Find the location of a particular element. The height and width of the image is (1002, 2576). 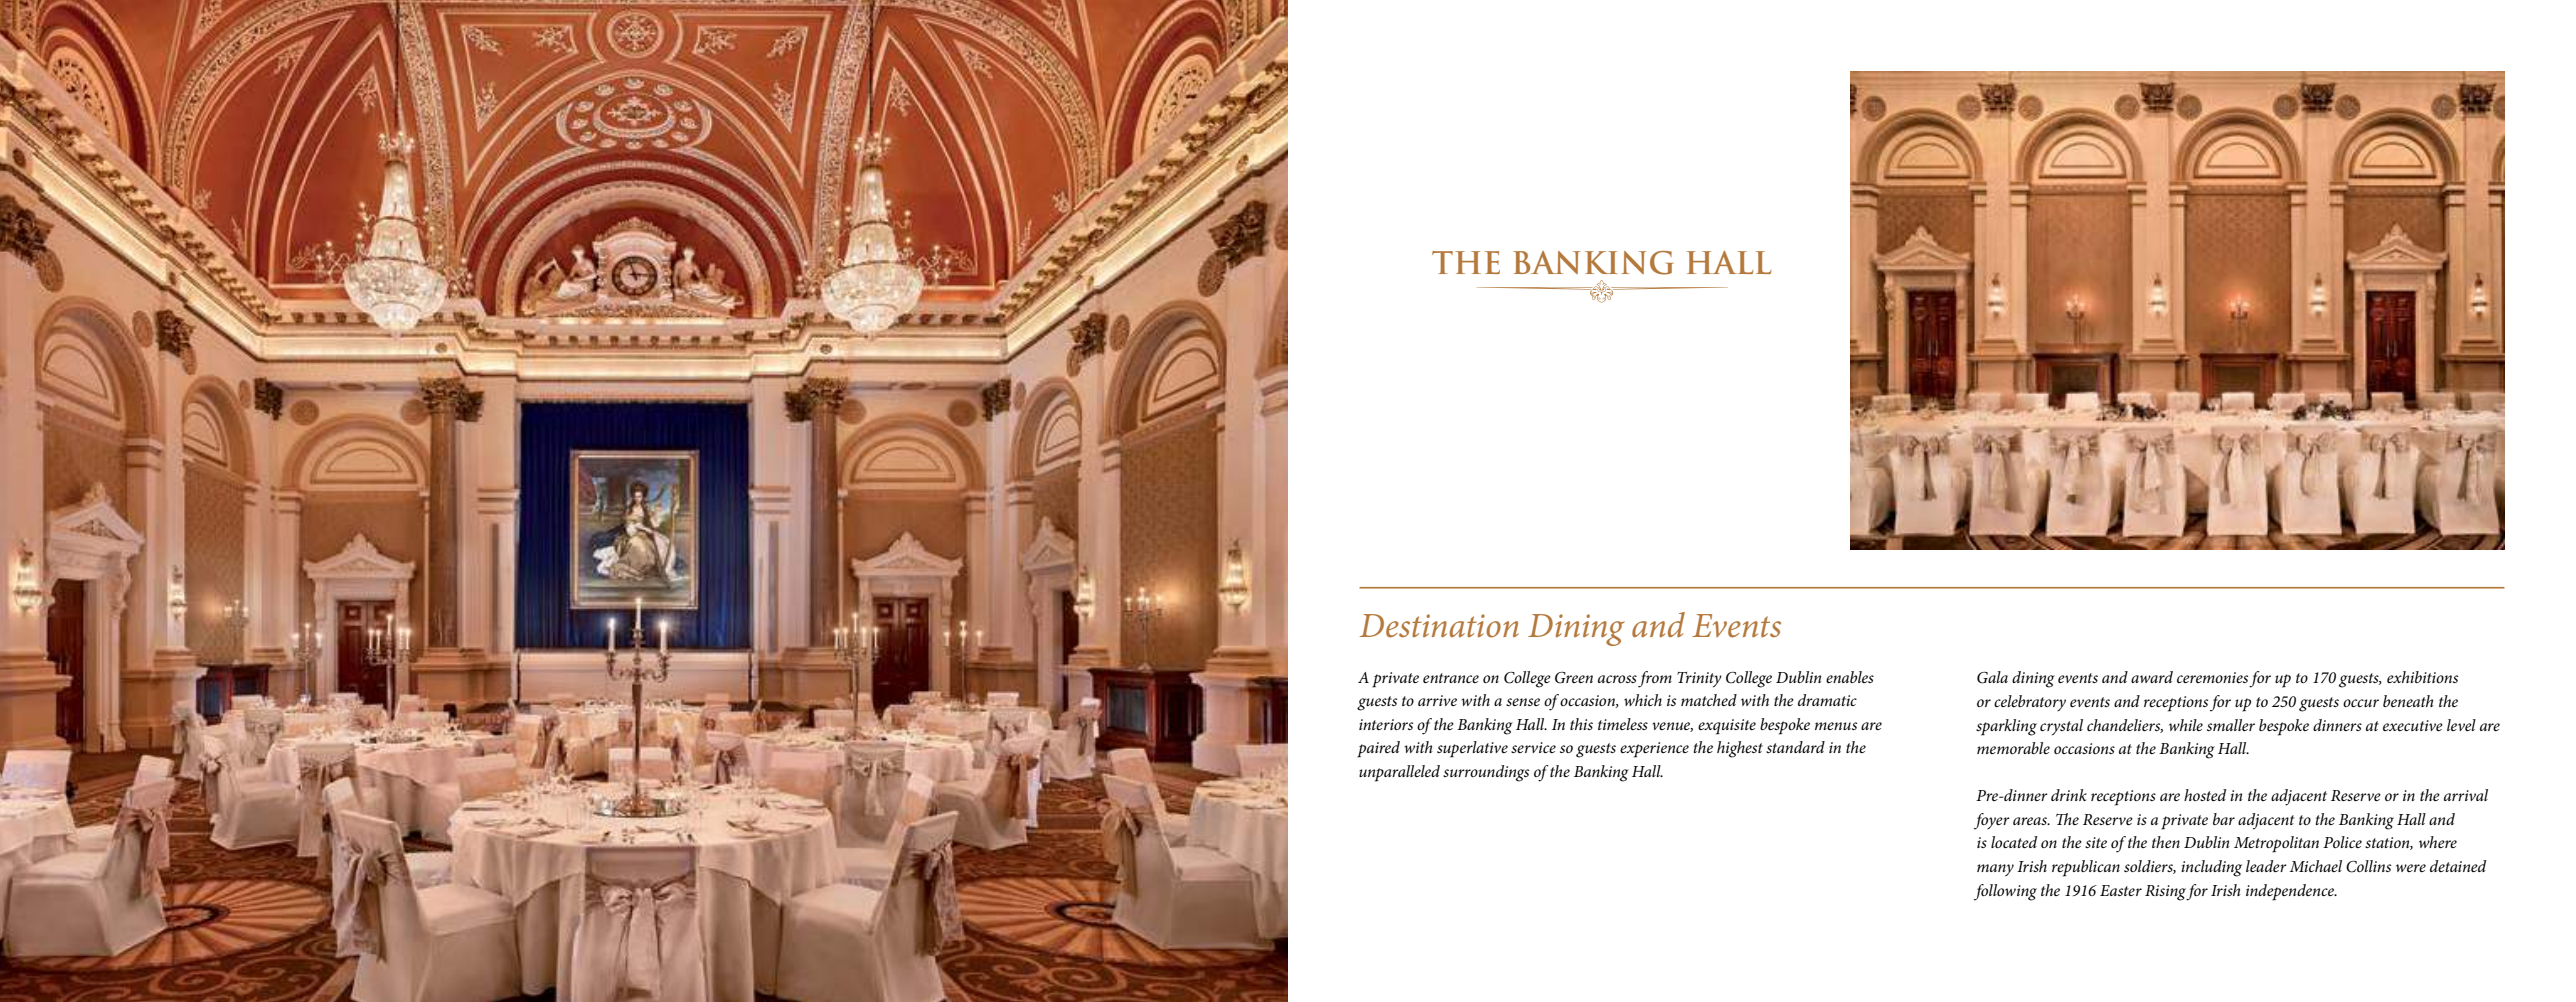

executive is located at coordinates (2413, 725).
